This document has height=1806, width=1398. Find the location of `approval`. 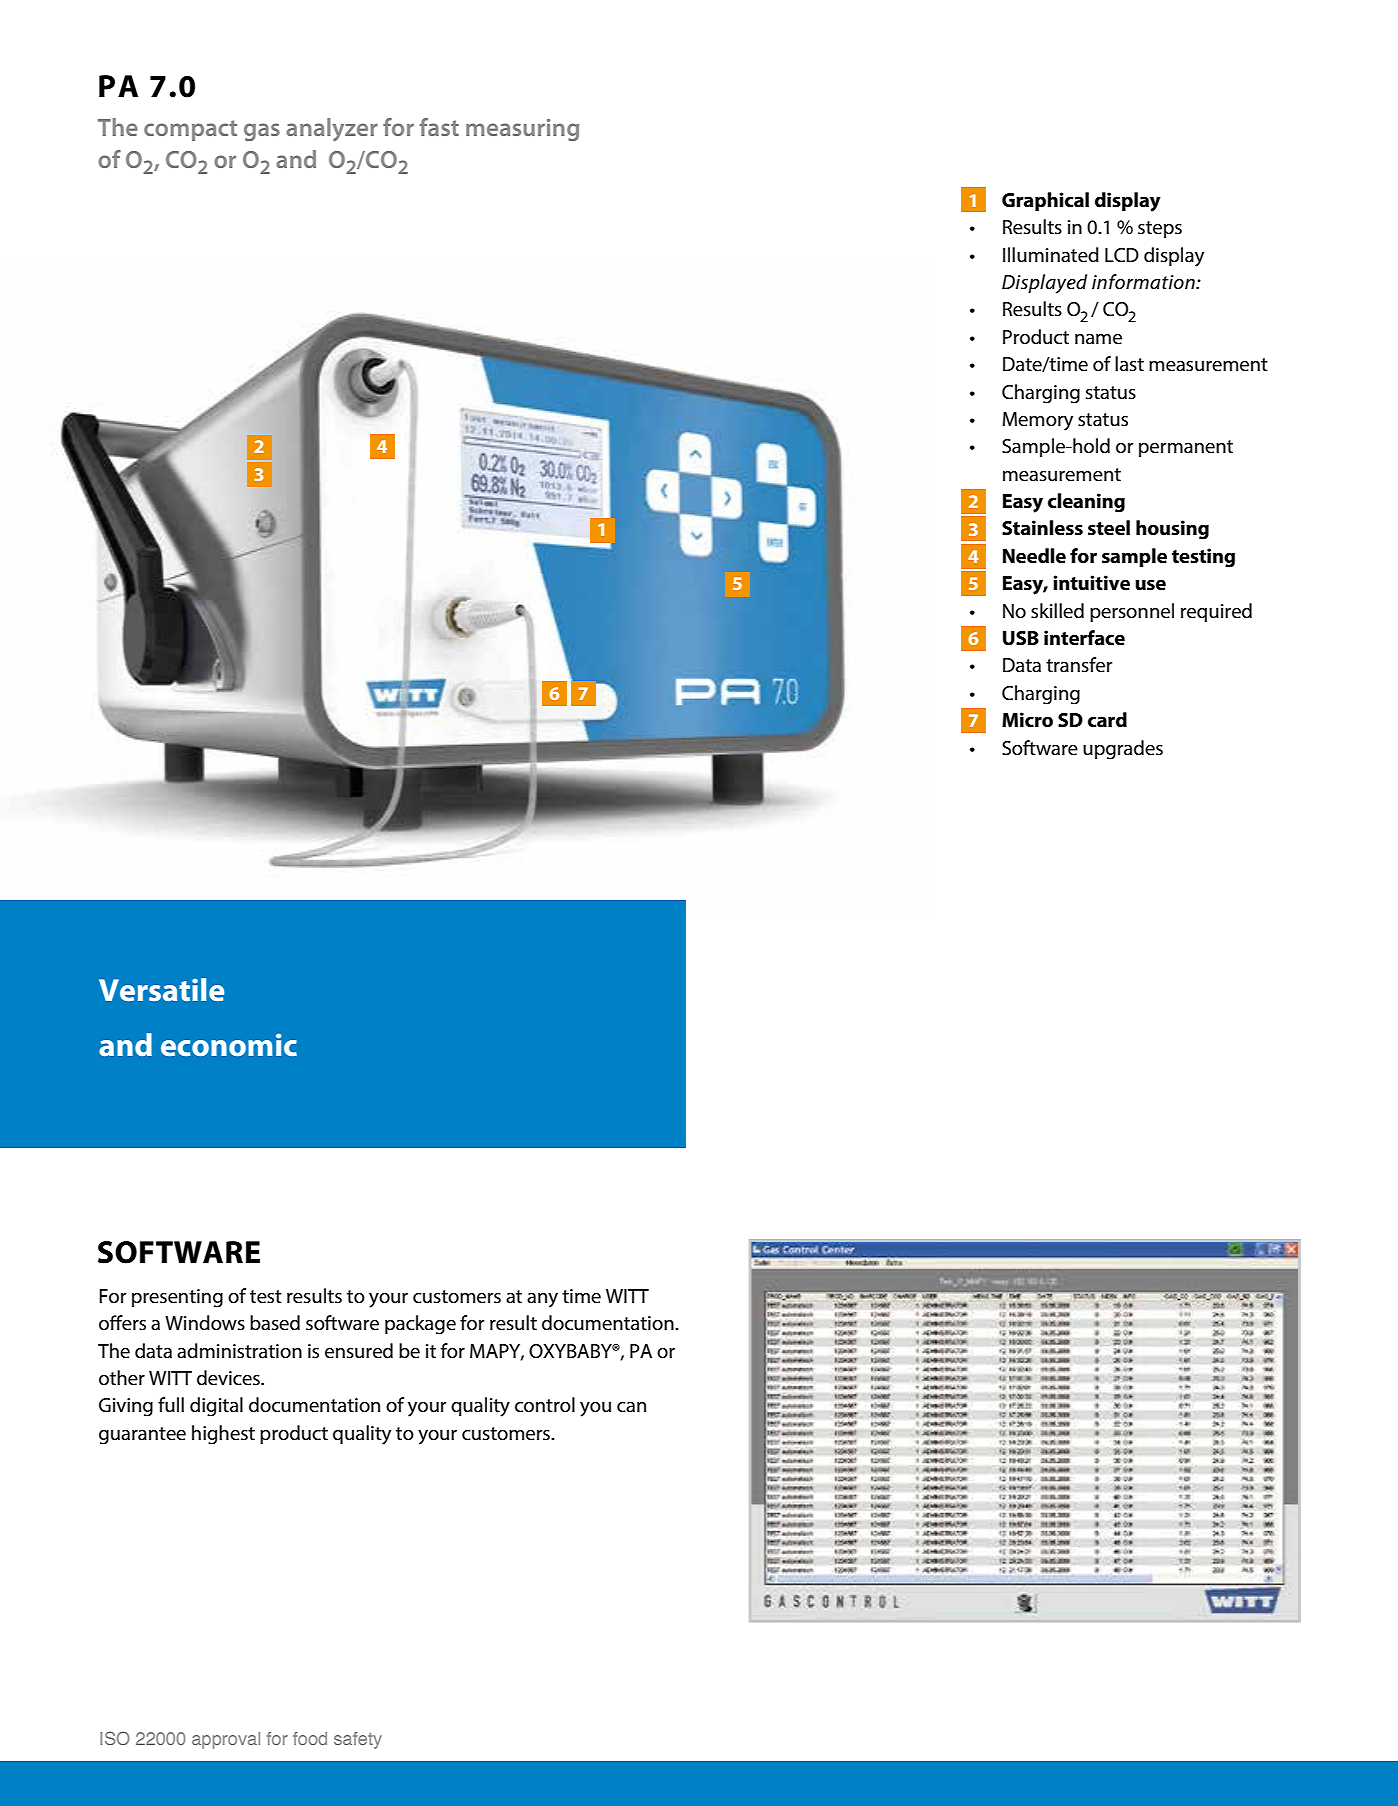

approval is located at coordinates (226, 1740).
